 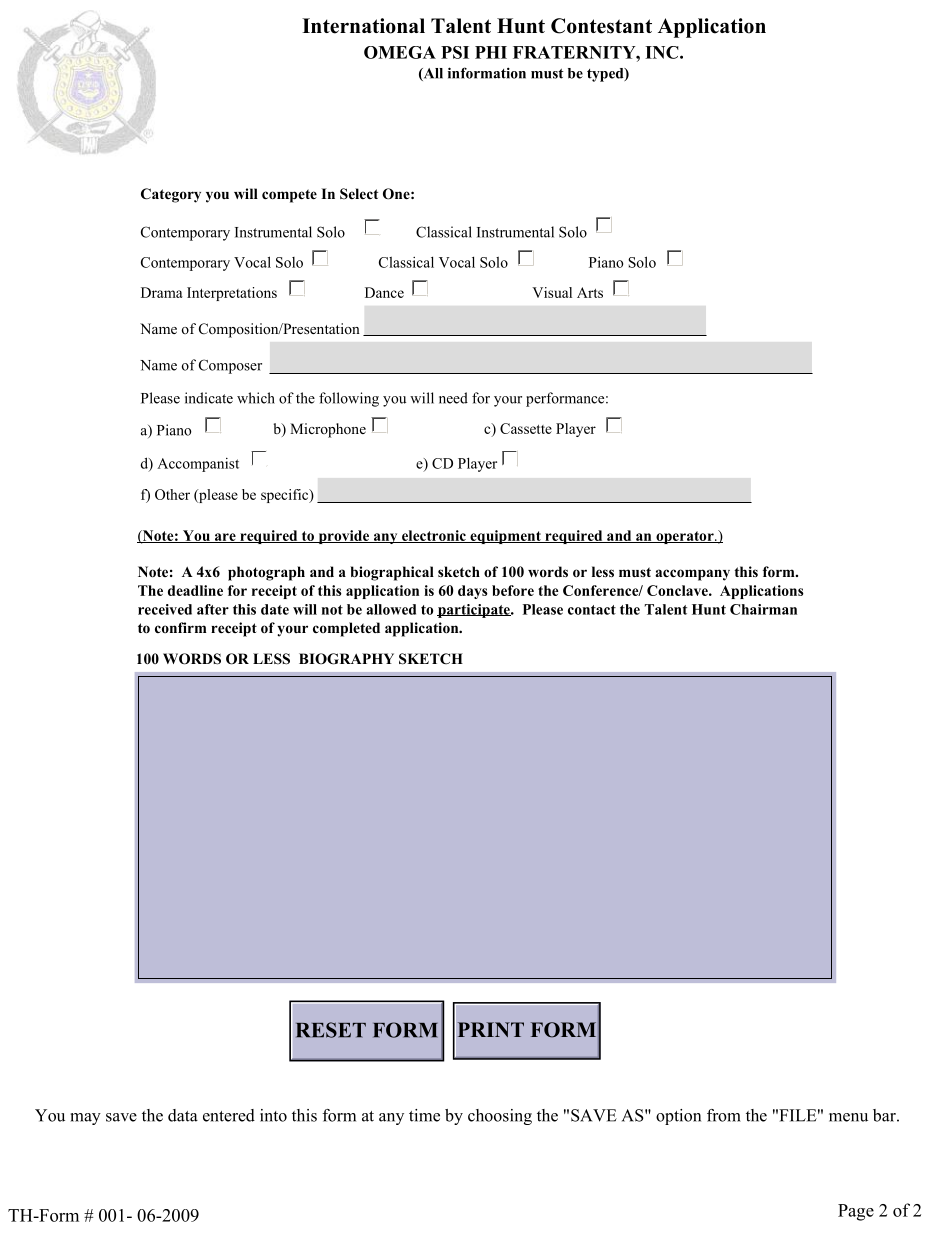 I want to click on Arts, so click(x=590, y=292).
